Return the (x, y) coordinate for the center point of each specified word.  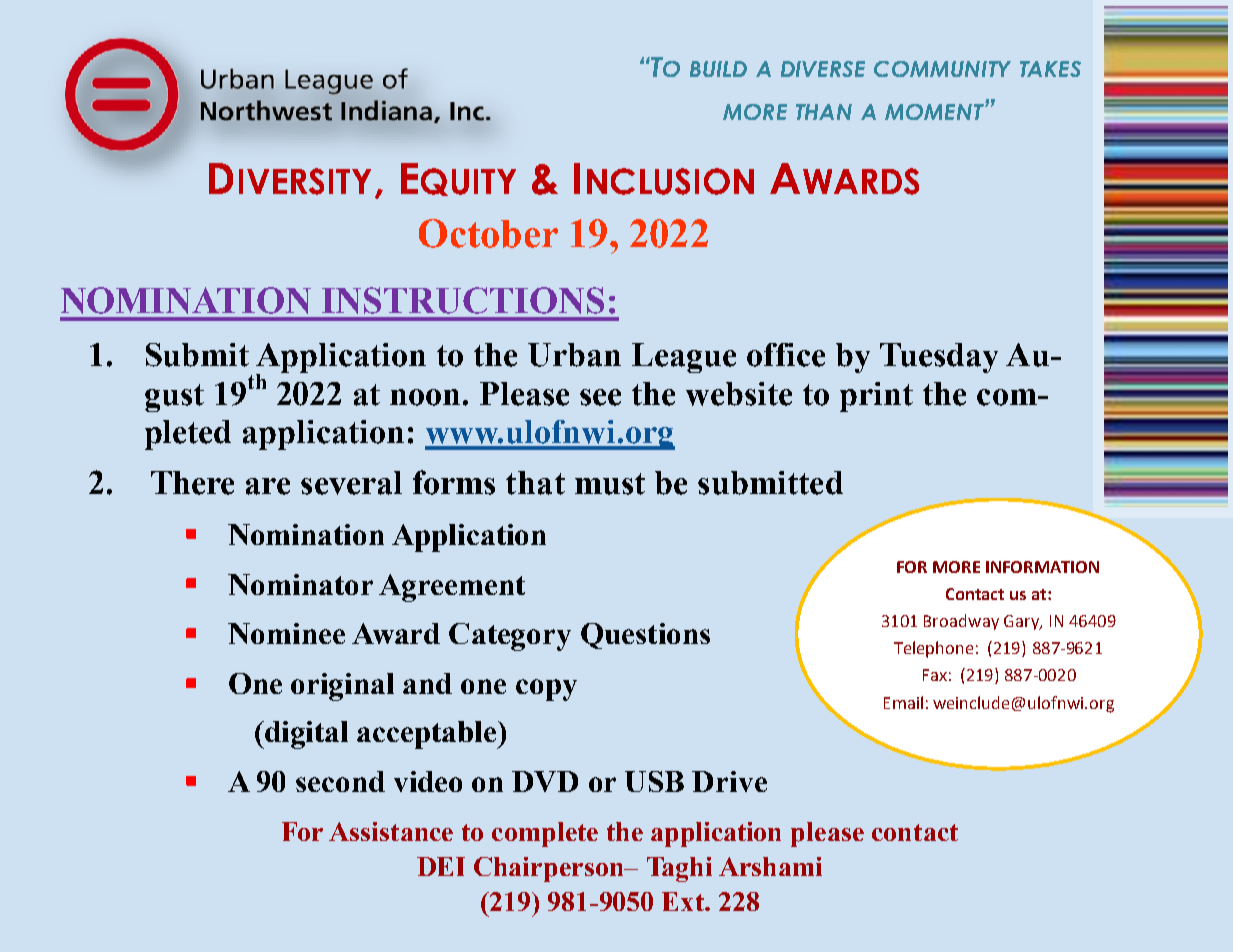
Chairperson (550, 869)
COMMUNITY (942, 69)
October (488, 233)
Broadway (961, 622)
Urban (574, 355)
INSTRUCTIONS (463, 300)
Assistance (391, 831)
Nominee (286, 633)
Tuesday (939, 358)
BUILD (718, 69)
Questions (645, 636)
